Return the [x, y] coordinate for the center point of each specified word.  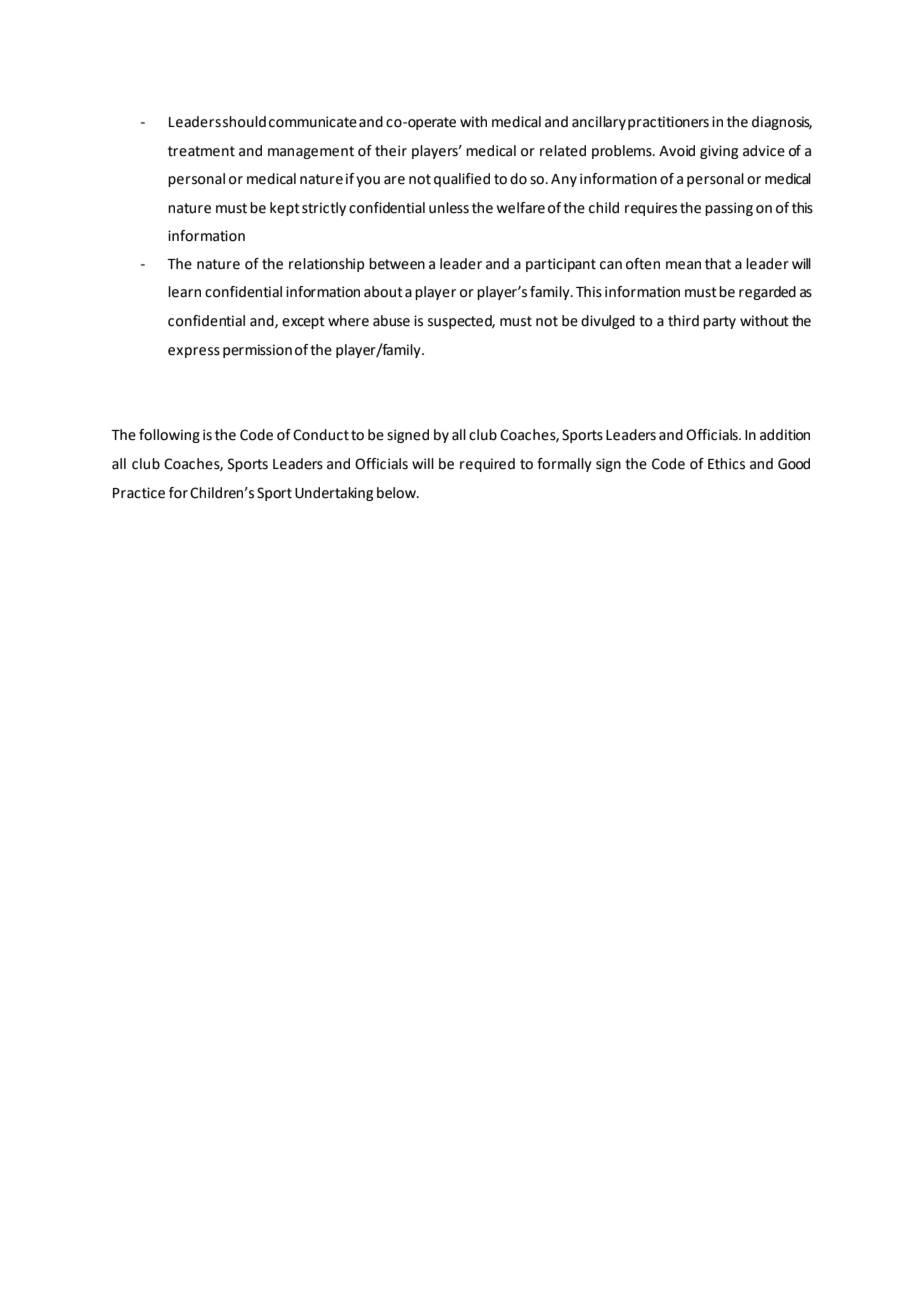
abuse [391, 321]
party [719, 322]
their [391, 151]
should [244, 122]
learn [184, 292]
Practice [139, 493]
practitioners [668, 123]
